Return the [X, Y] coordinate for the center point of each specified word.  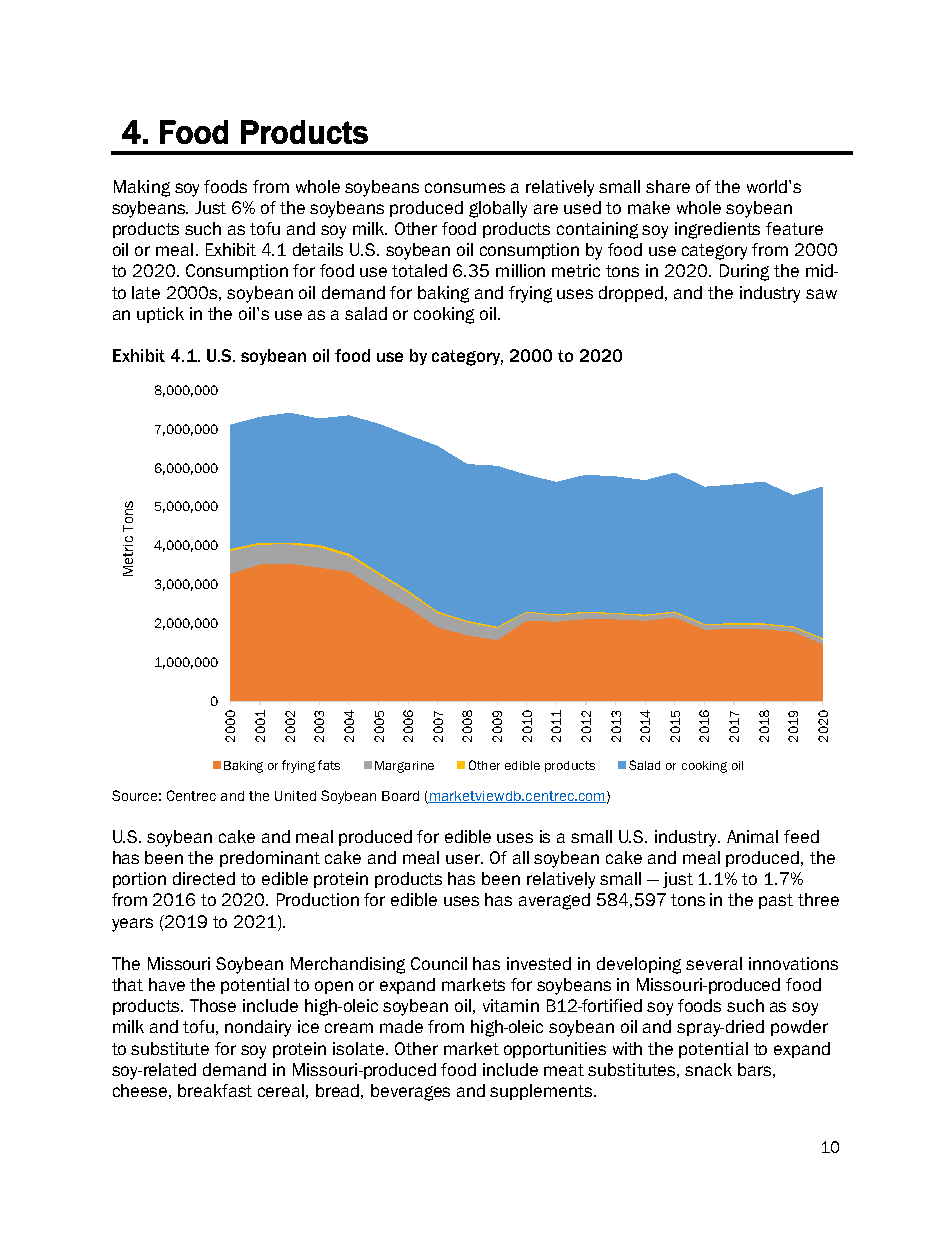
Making [142, 188]
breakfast [215, 1090]
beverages [410, 1092]
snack [708, 1069]
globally [498, 209]
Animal [752, 836]
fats [329, 765]
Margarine [404, 767]
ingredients [717, 230]
